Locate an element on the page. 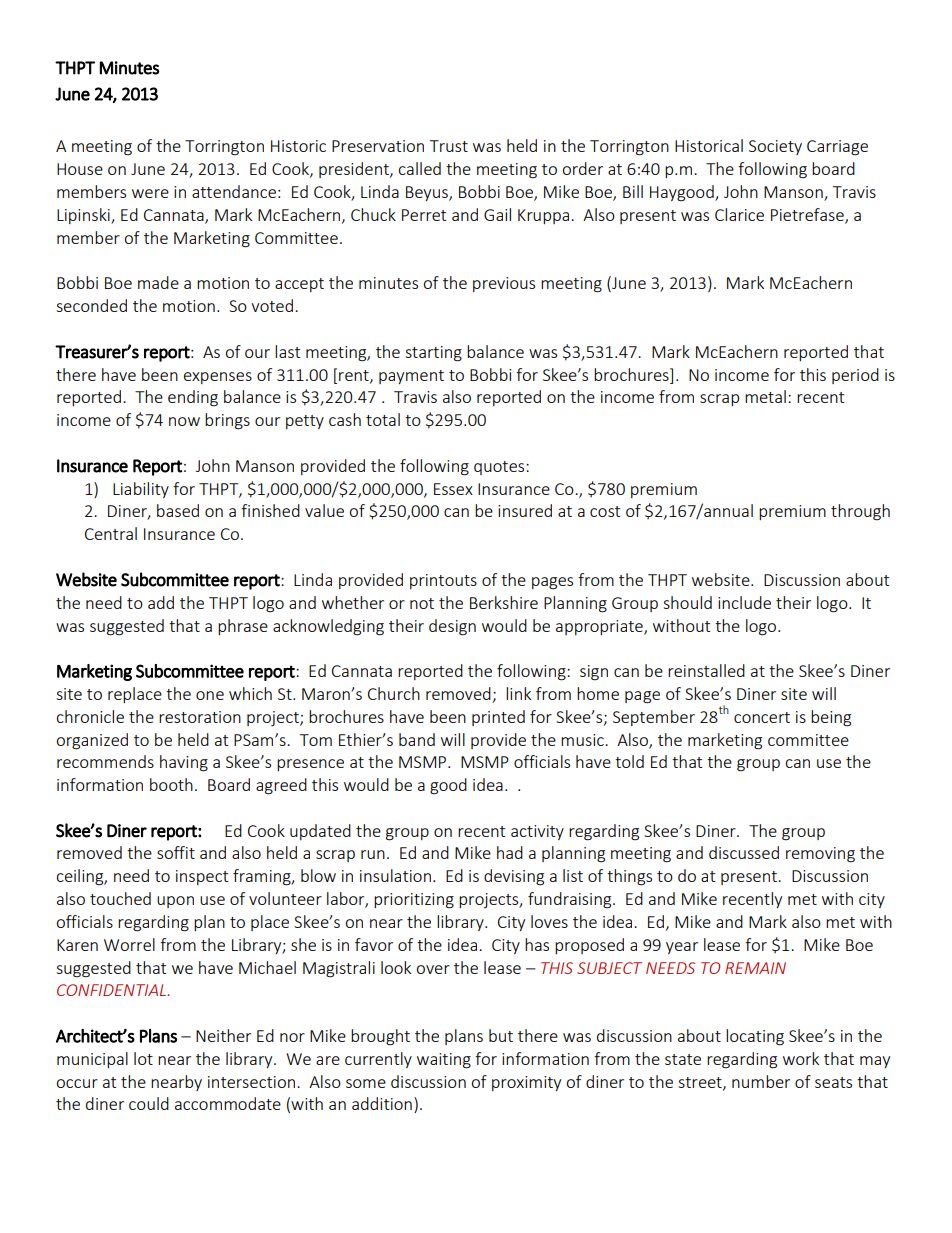  include is located at coordinates (744, 602).
